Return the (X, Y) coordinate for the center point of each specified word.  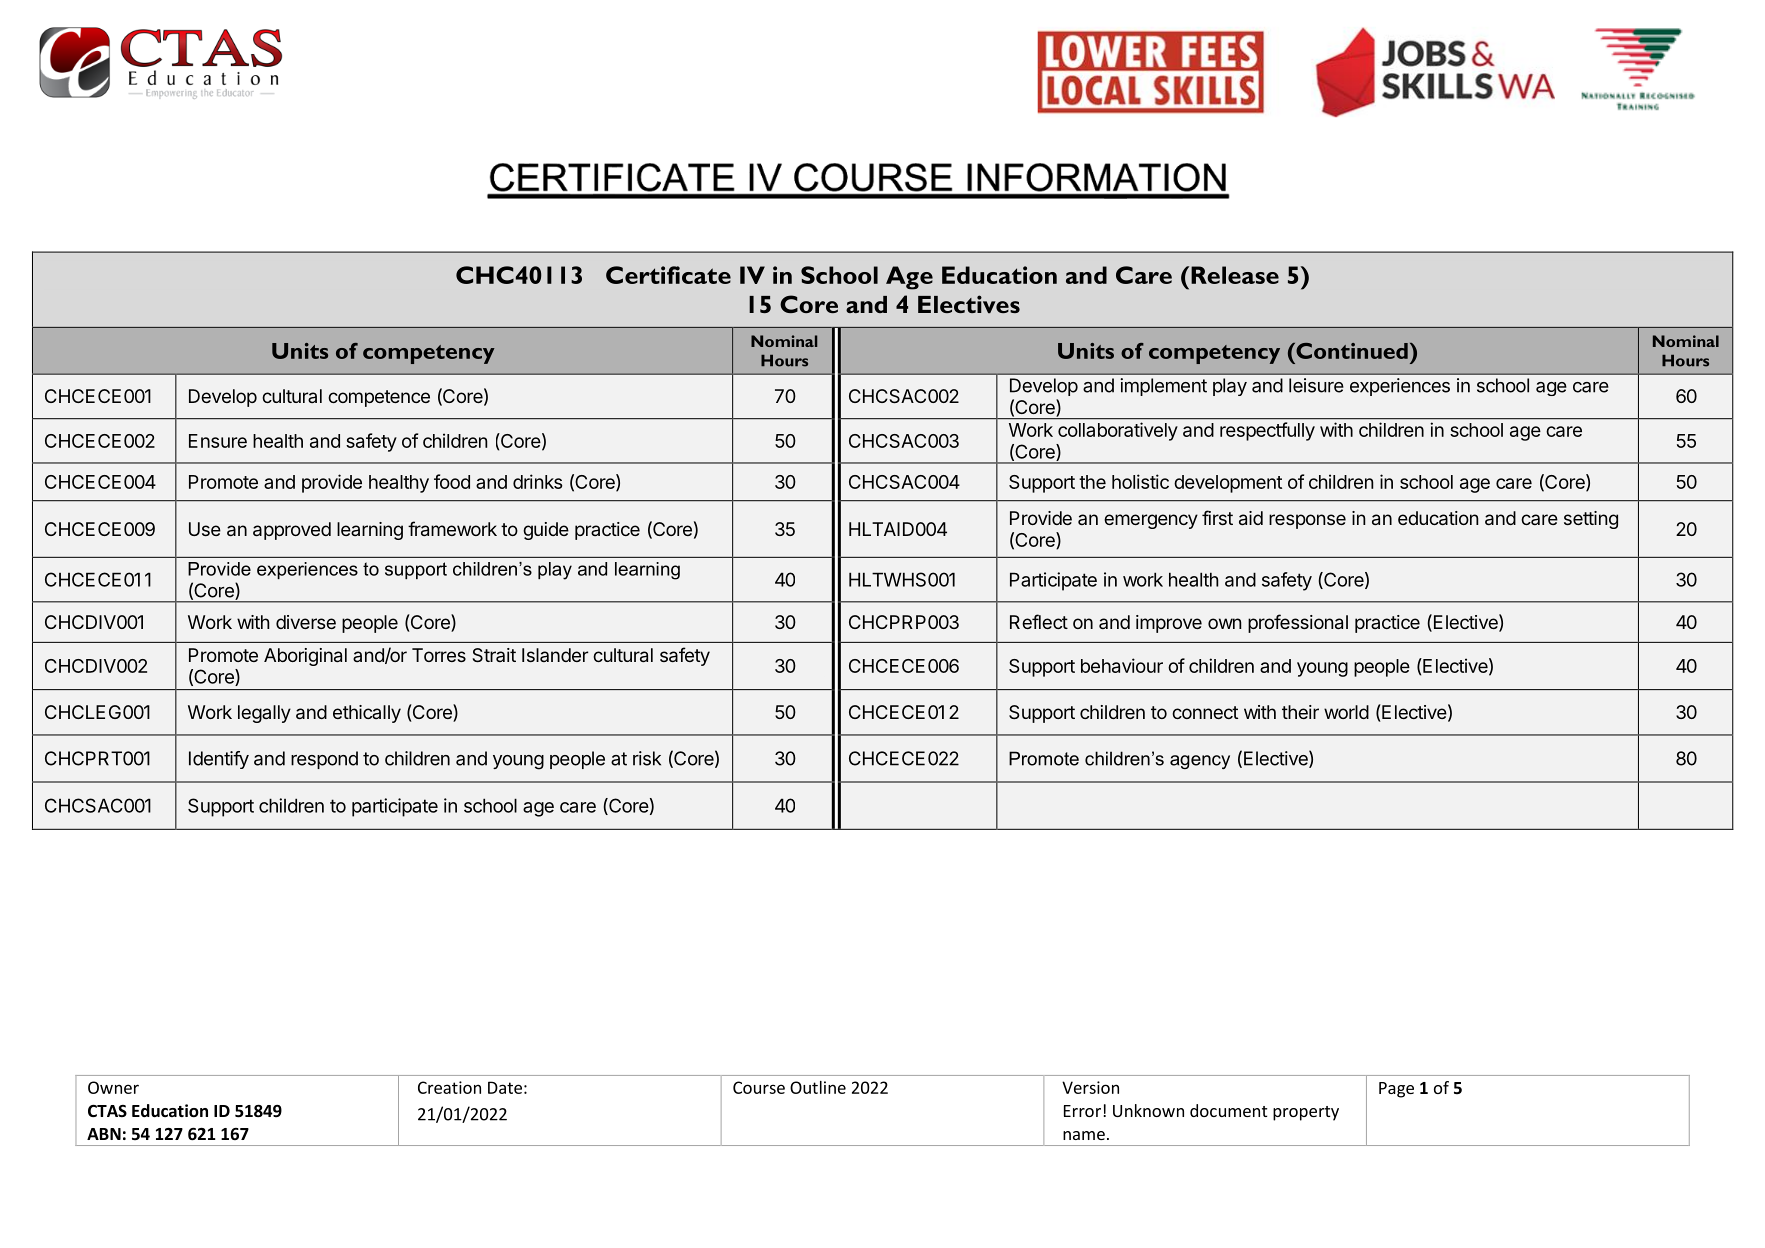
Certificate (668, 275)
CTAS (107, 1111)
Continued (1351, 351)
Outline (818, 1087)
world (1346, 712)
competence (379, 398)
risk (647, 758)
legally (264, 714)
